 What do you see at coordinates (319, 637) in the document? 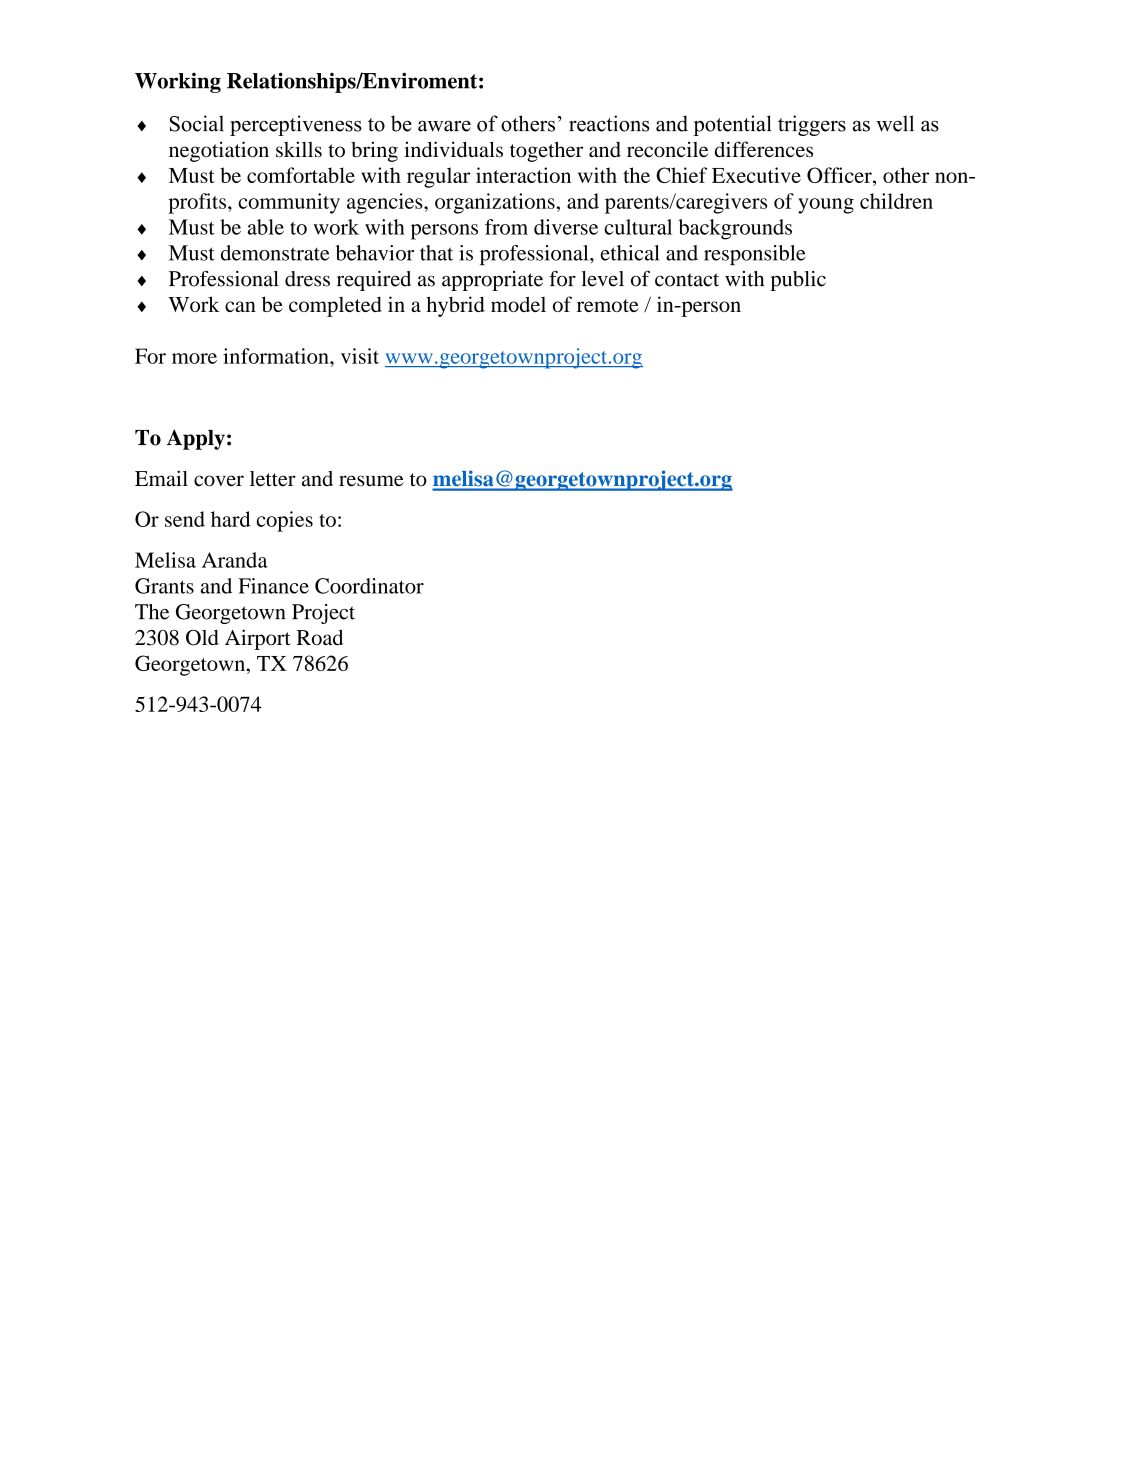
I see `Road` at bounding box center [319, 637].
